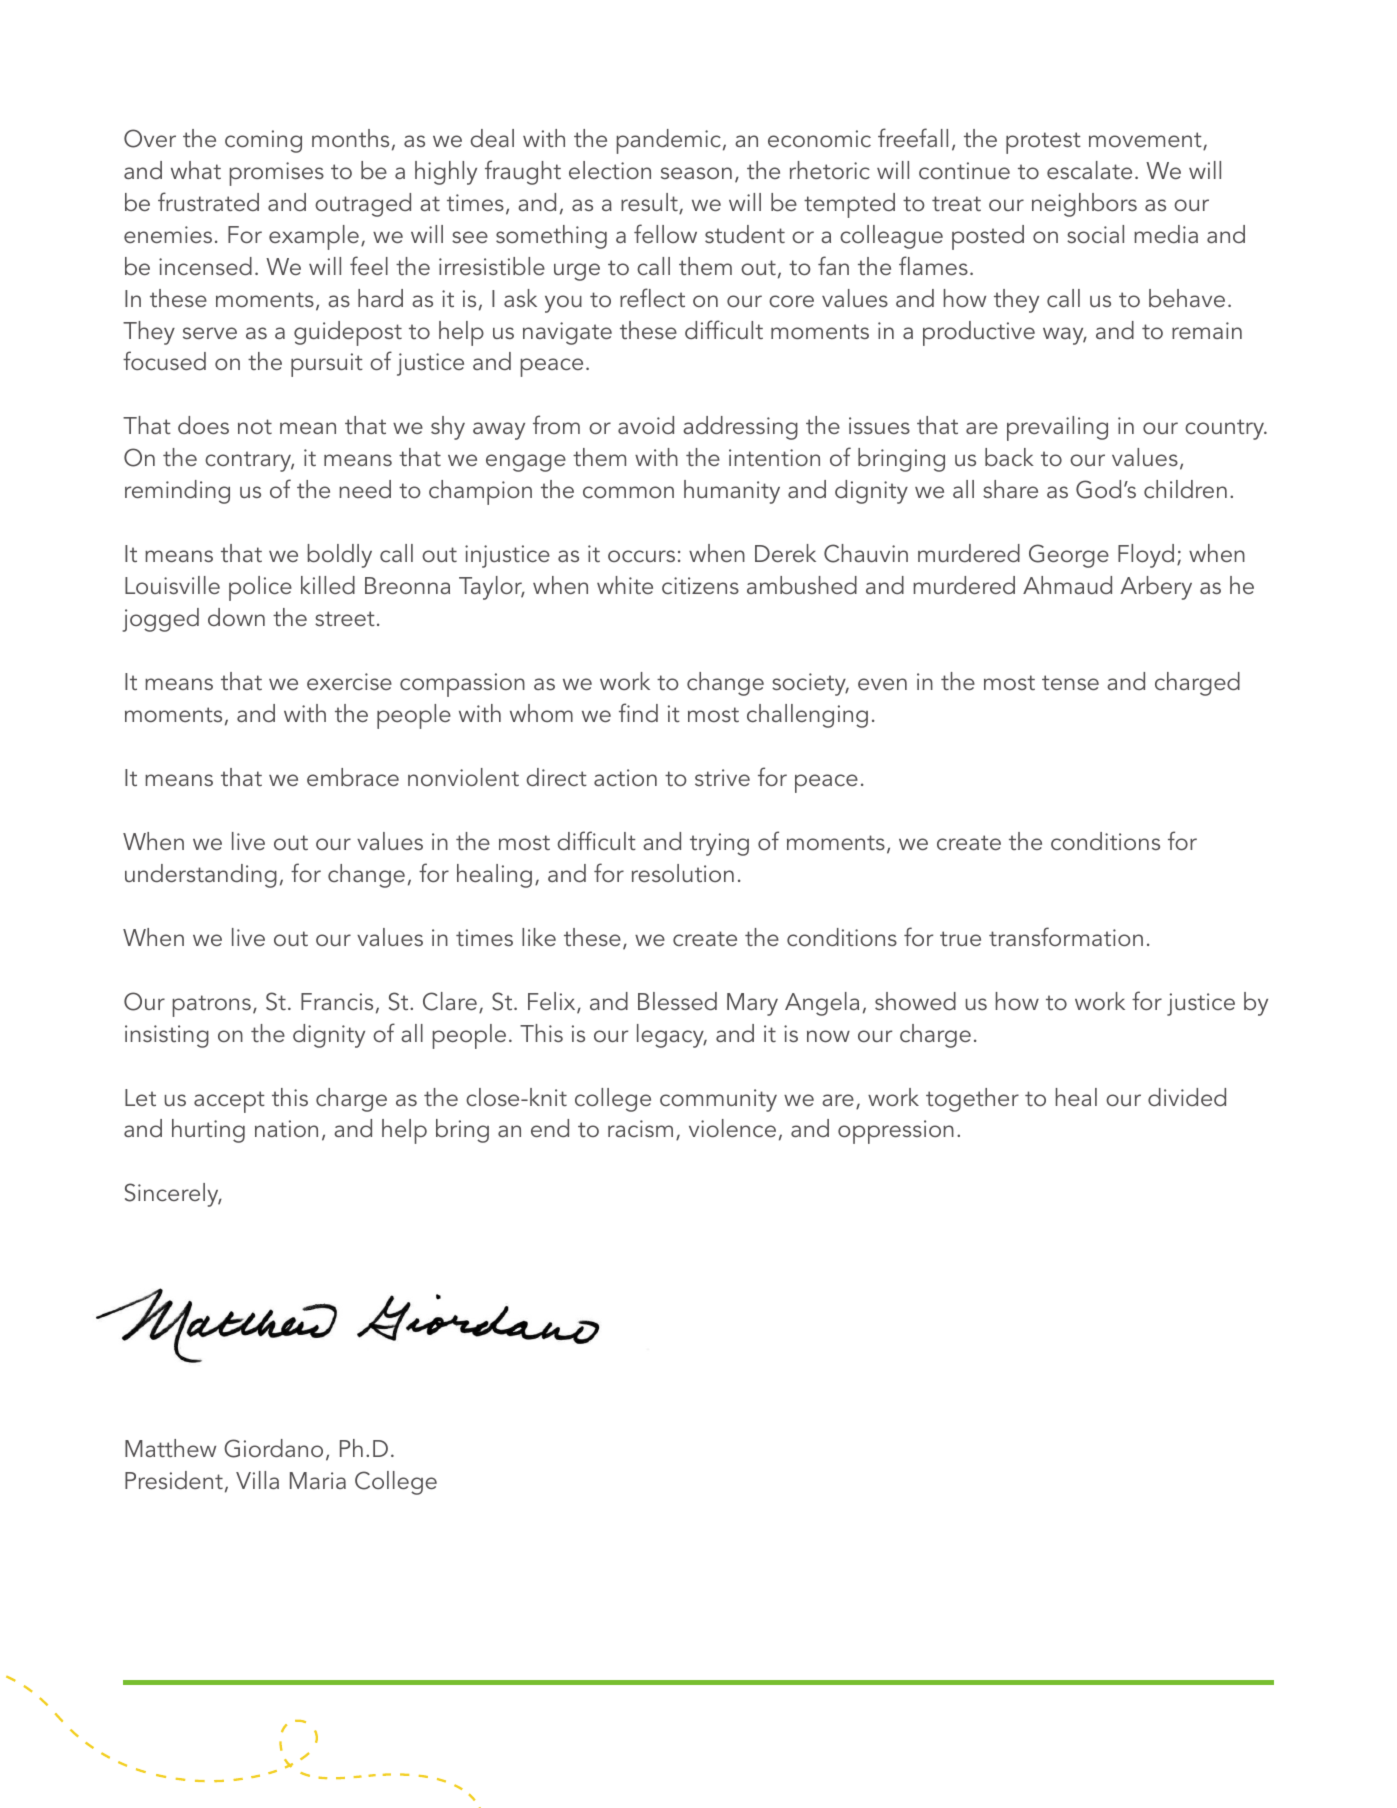 This screenshot has width=1397, height=1808. What do you see at coordinates (277, 174) in the screenshot?
I see `promises` at bounding box center [277, 174].
